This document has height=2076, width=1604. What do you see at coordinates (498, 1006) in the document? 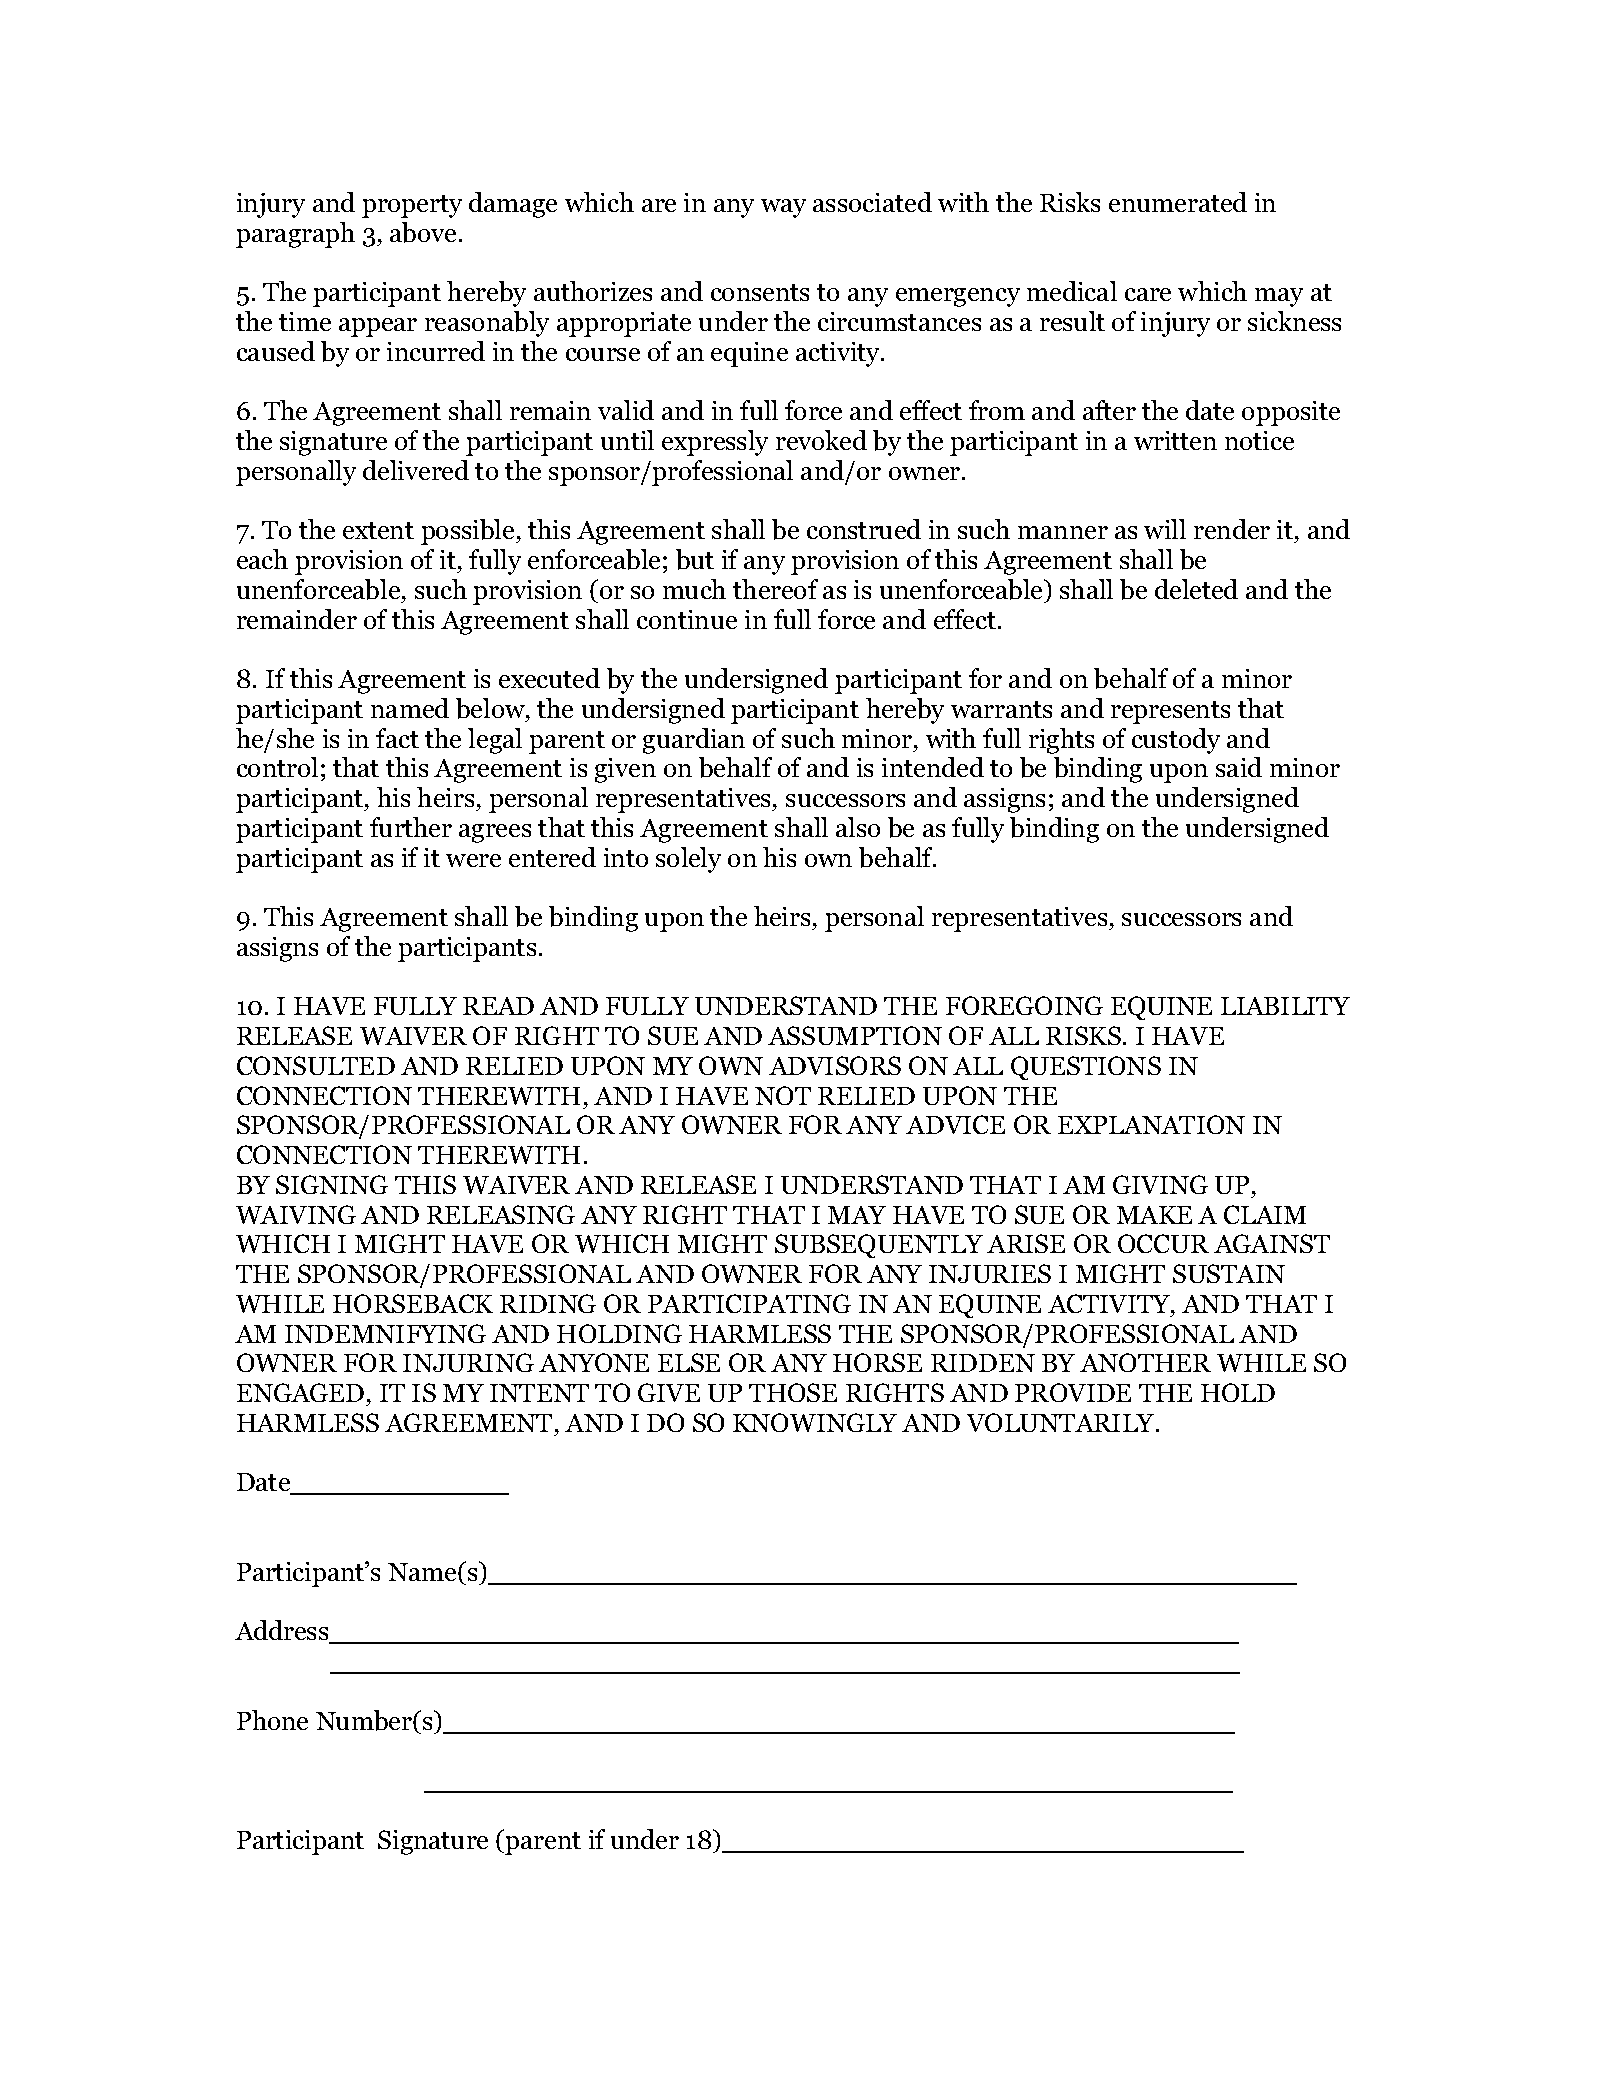
I see `READ` at bounding box center [498, 1006].
